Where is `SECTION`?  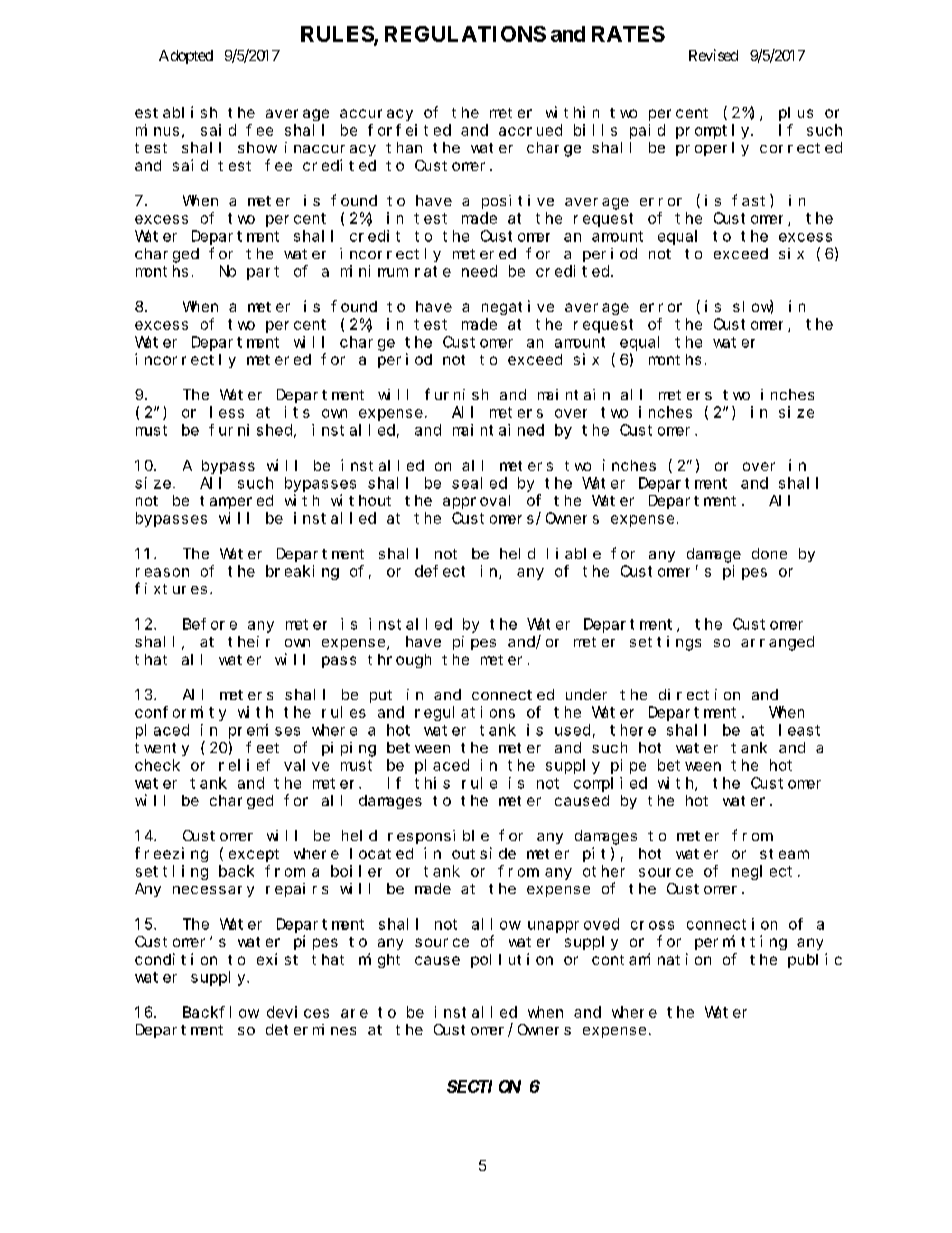
SECTION is located at coordinates (484, 1086).
